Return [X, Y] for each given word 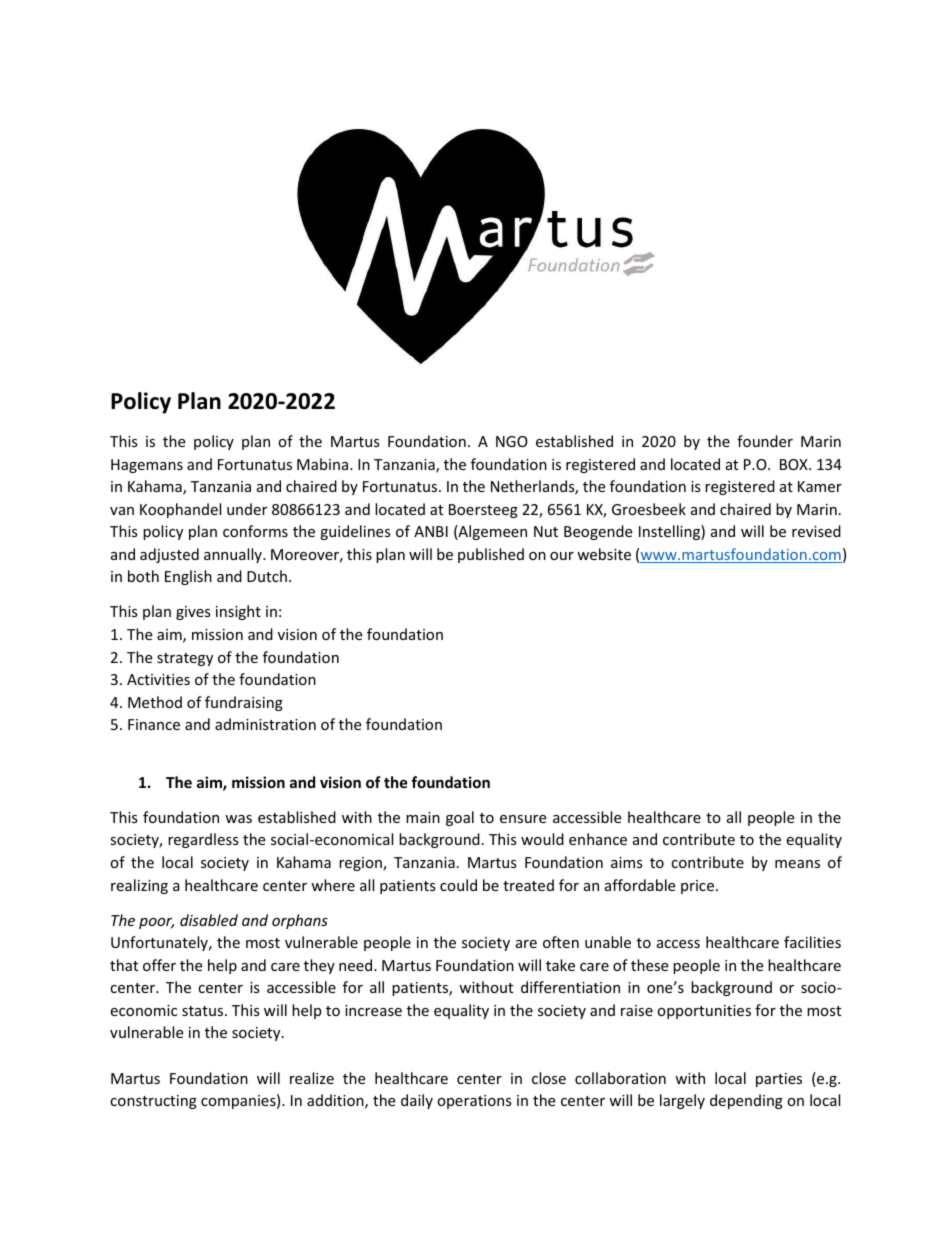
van [122, 511]
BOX [795, 464]
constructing [153, 1102]
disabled [209, 920]
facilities [812, 942]
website [604, 554]
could [458, 885]
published [491, 555]
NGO [512, 441]
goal [460, 818]
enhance [598, 839]
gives [193, 613]
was [238, 819]
